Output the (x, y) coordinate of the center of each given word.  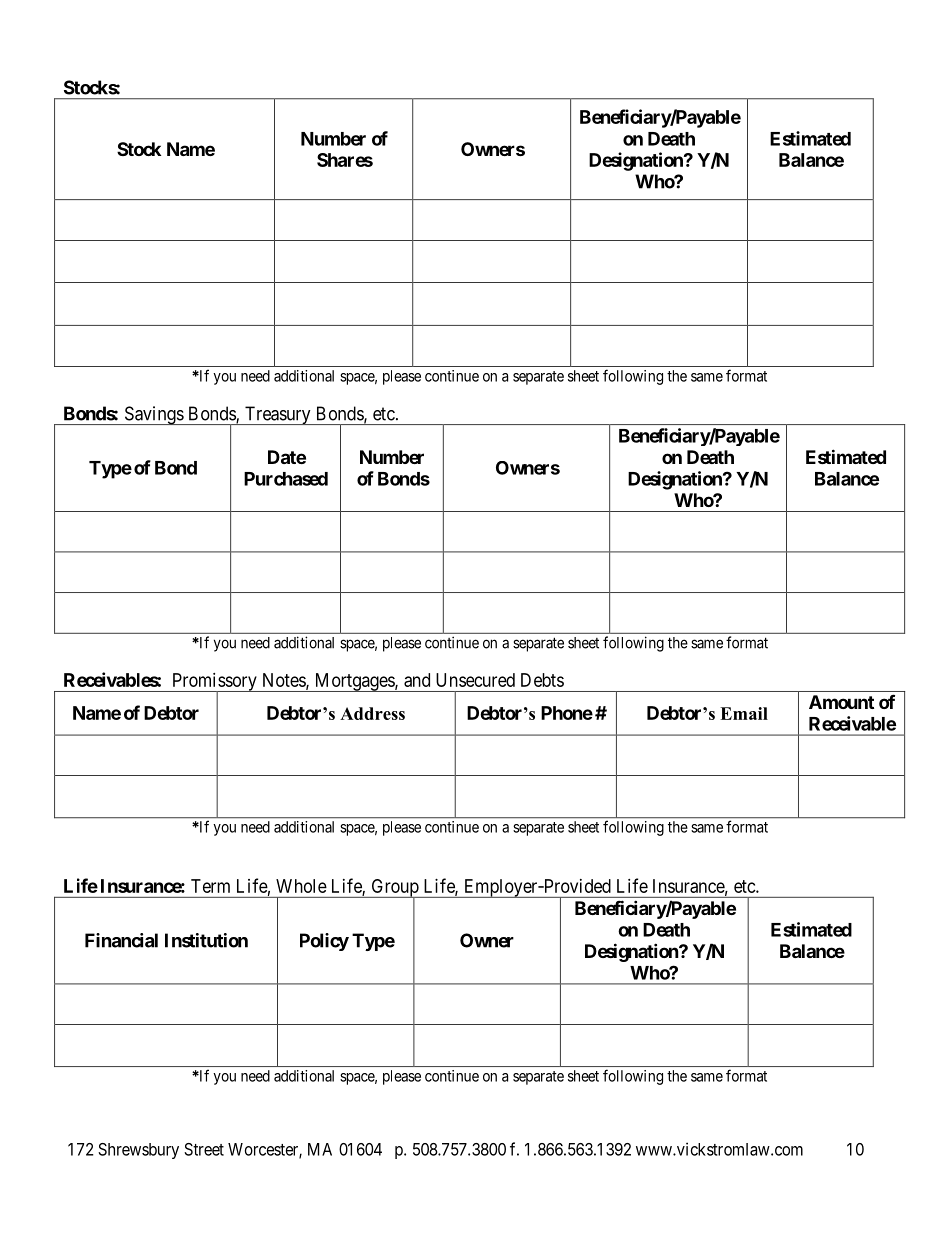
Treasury (278, 415)
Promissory (214, 683)
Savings (153, 415)
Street (204, 1149)
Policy (324, 942)
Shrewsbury (138, 1151)
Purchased (286, 479)
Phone (567, 713)
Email (744, 713)
